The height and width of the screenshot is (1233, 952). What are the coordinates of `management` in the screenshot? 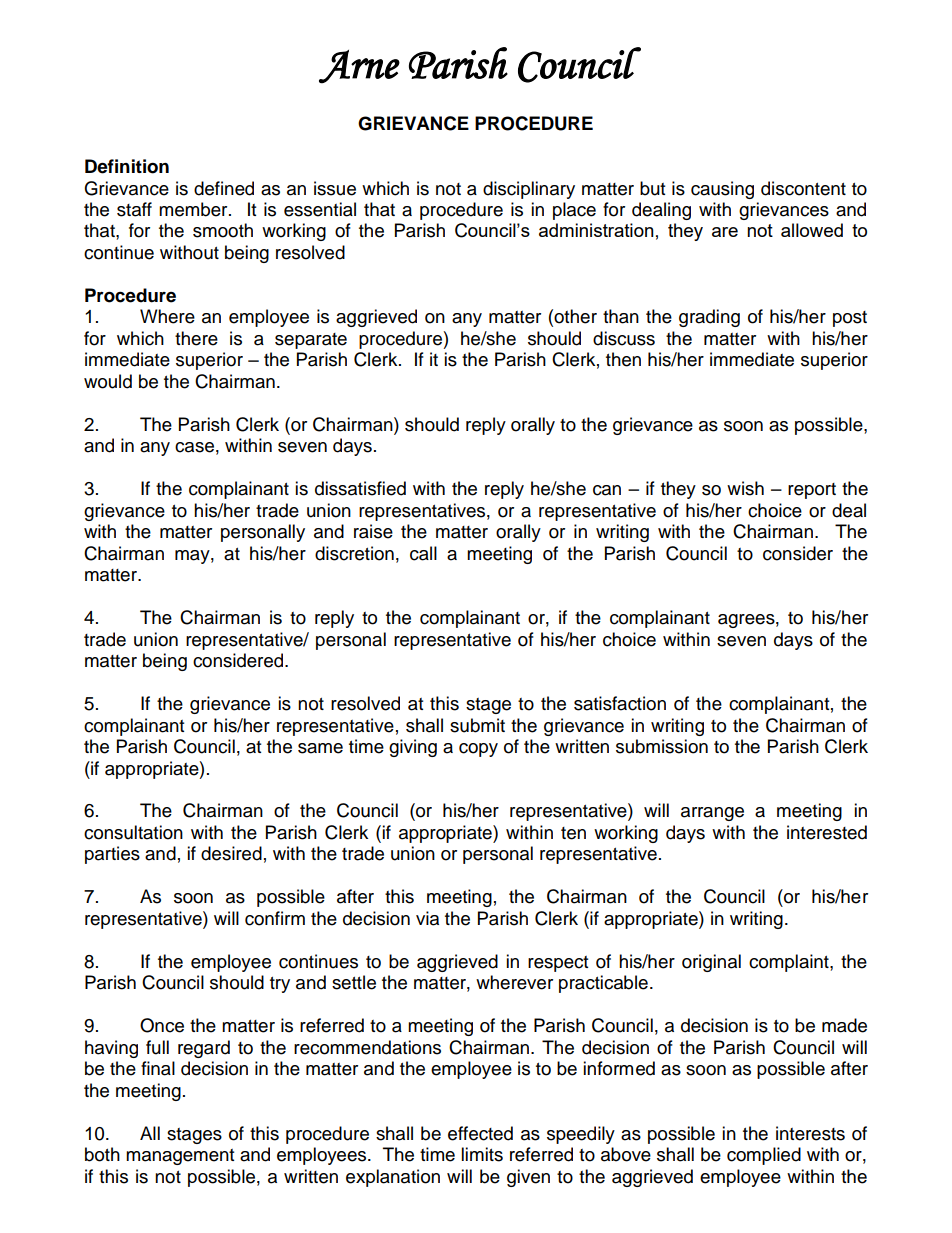 It's located at (180, 1157).
